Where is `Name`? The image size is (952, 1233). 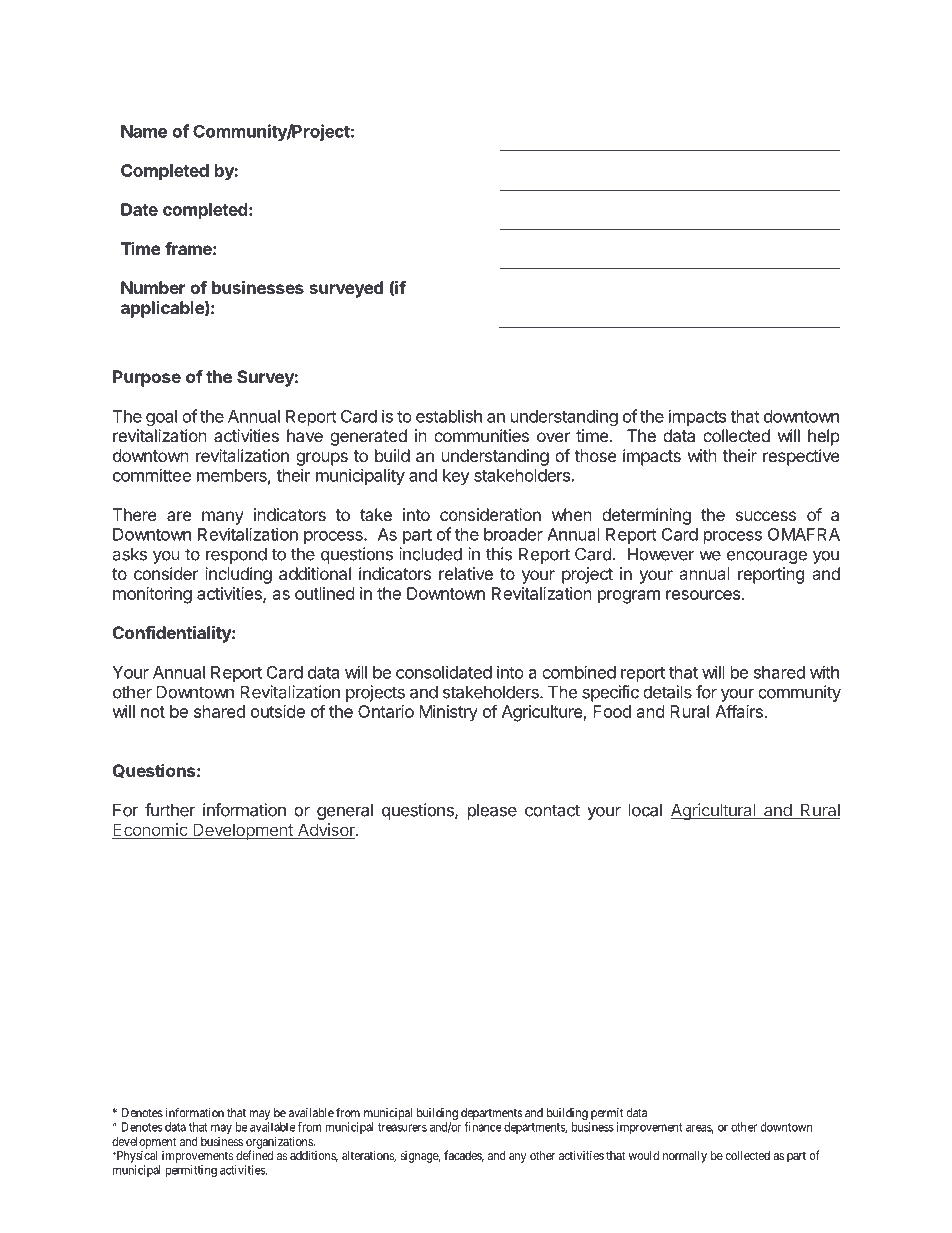
Name is located at coordinates (144, 131).
